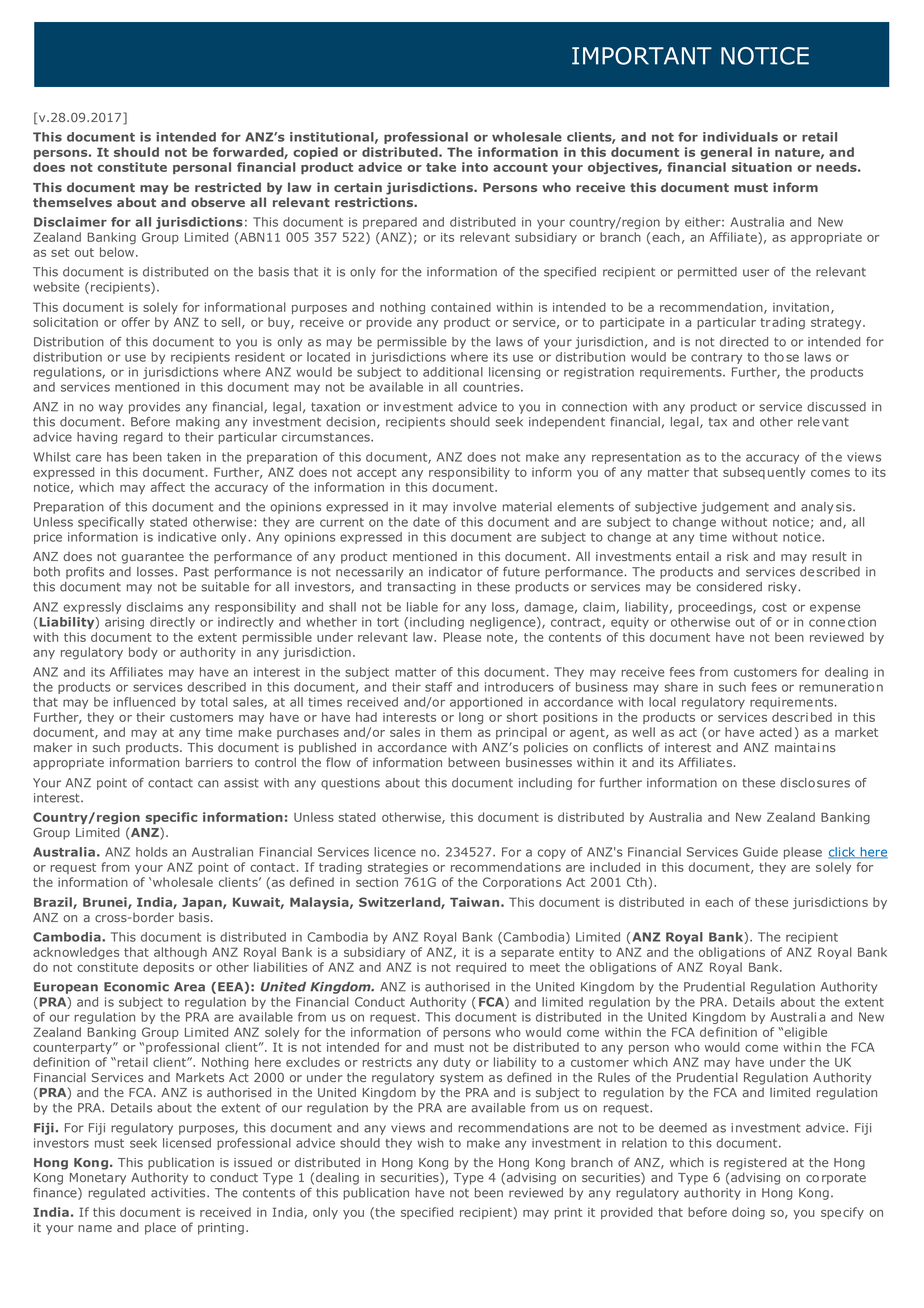  What do you see at coordinates (740, 137) in the image?
I see `individuals` at bounding box center [740, 137].
